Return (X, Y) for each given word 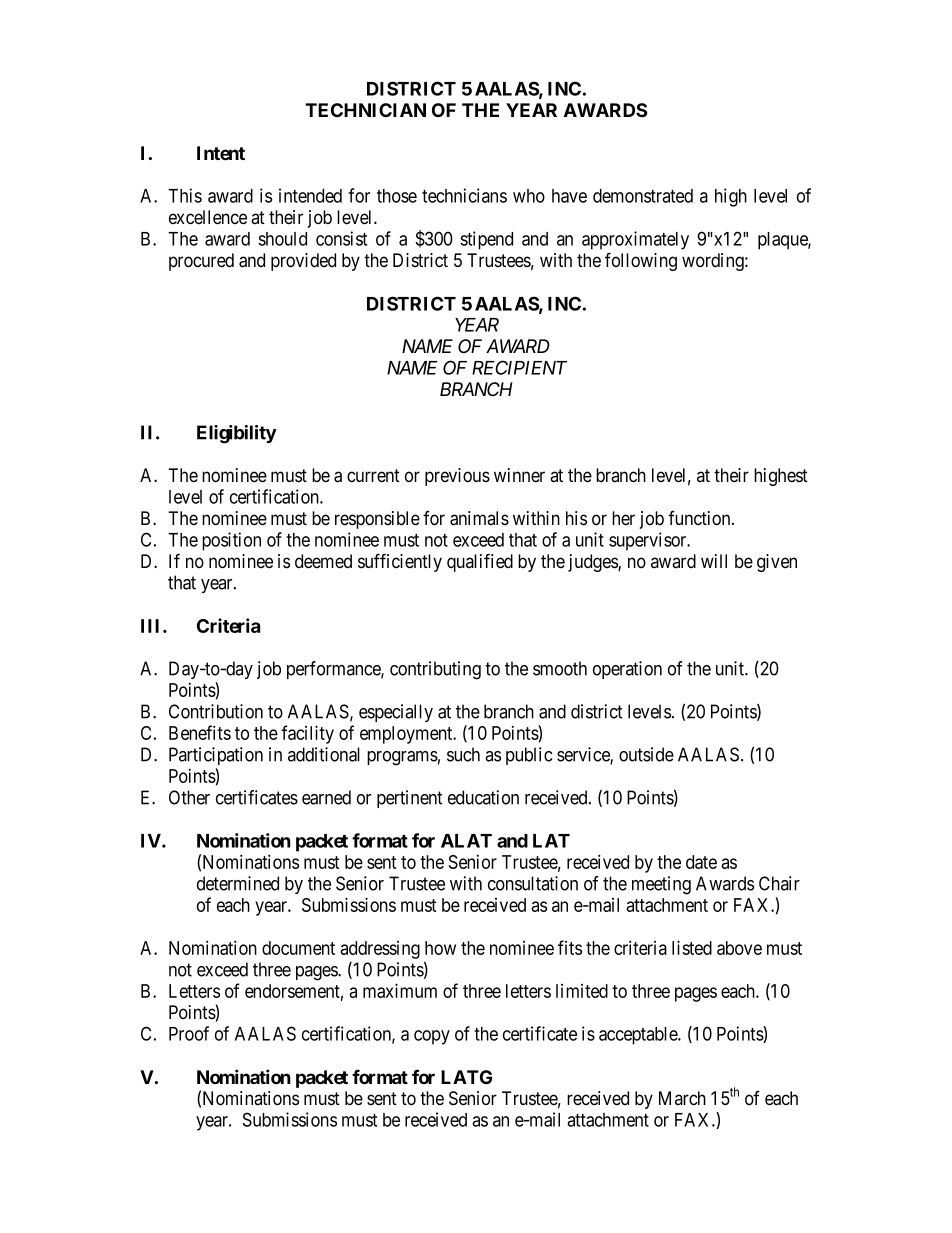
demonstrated (643, 196)
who (529, 196)
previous (457, 477)
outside (646, 754)
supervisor (649, 541)
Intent (221, 153)
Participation (216, 756)
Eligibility (237, 434)
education (483, 797)
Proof (189, 1033)
